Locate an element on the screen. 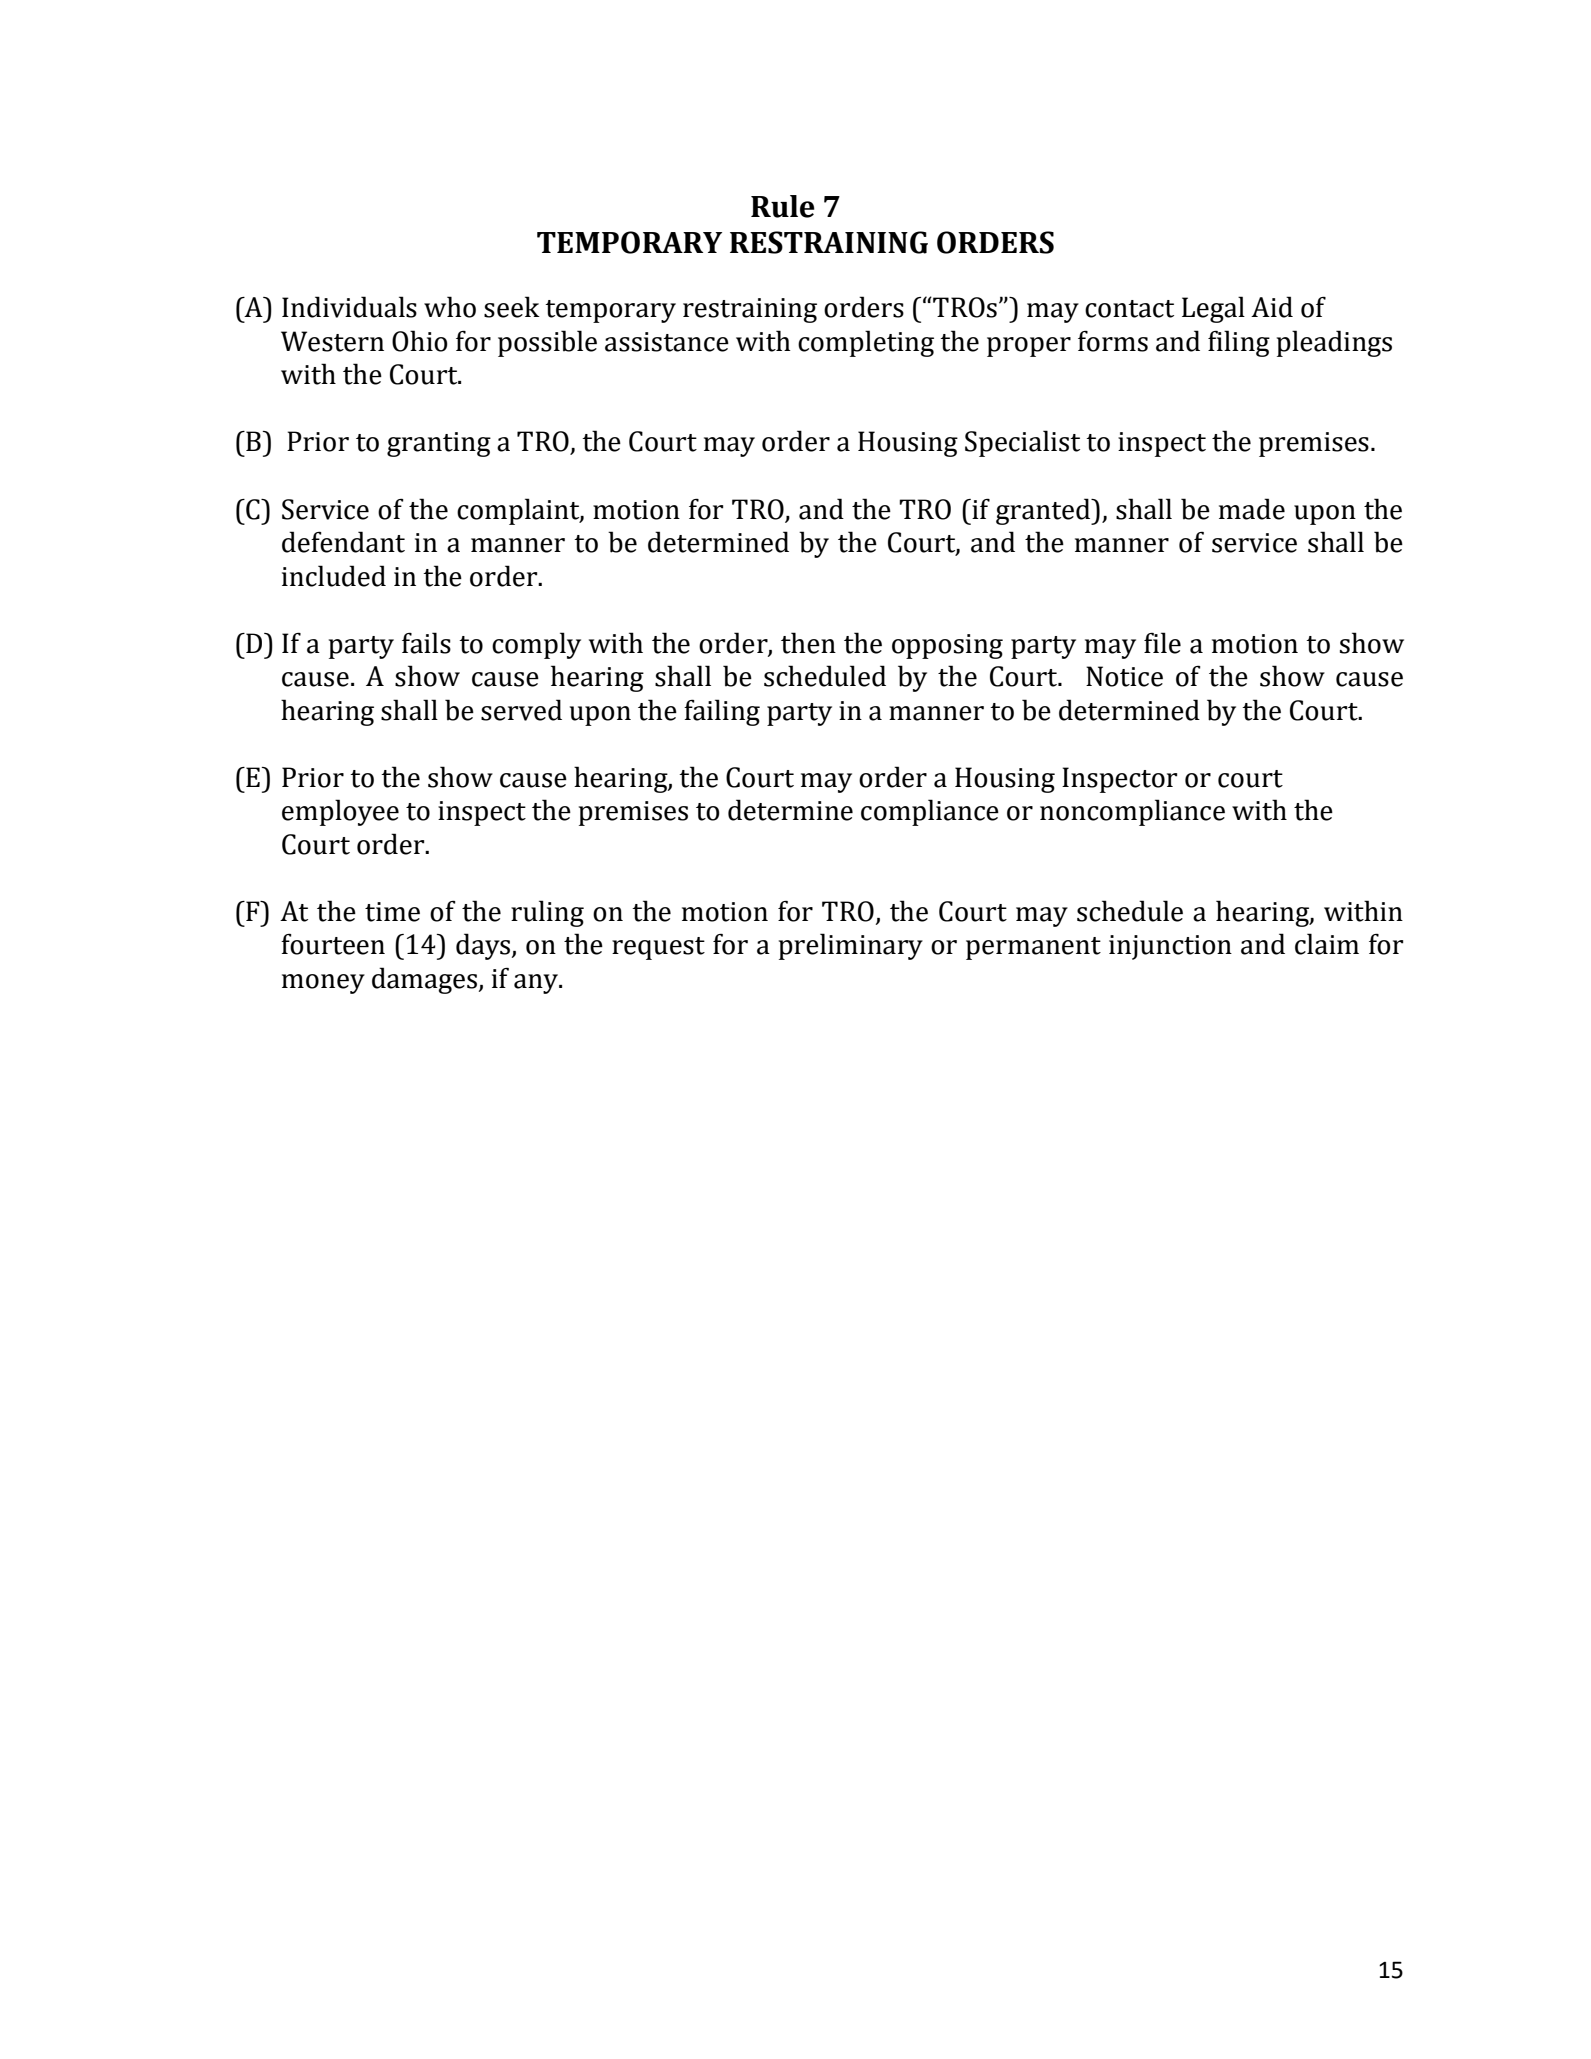  file is located at coordinates (1162, 643).
